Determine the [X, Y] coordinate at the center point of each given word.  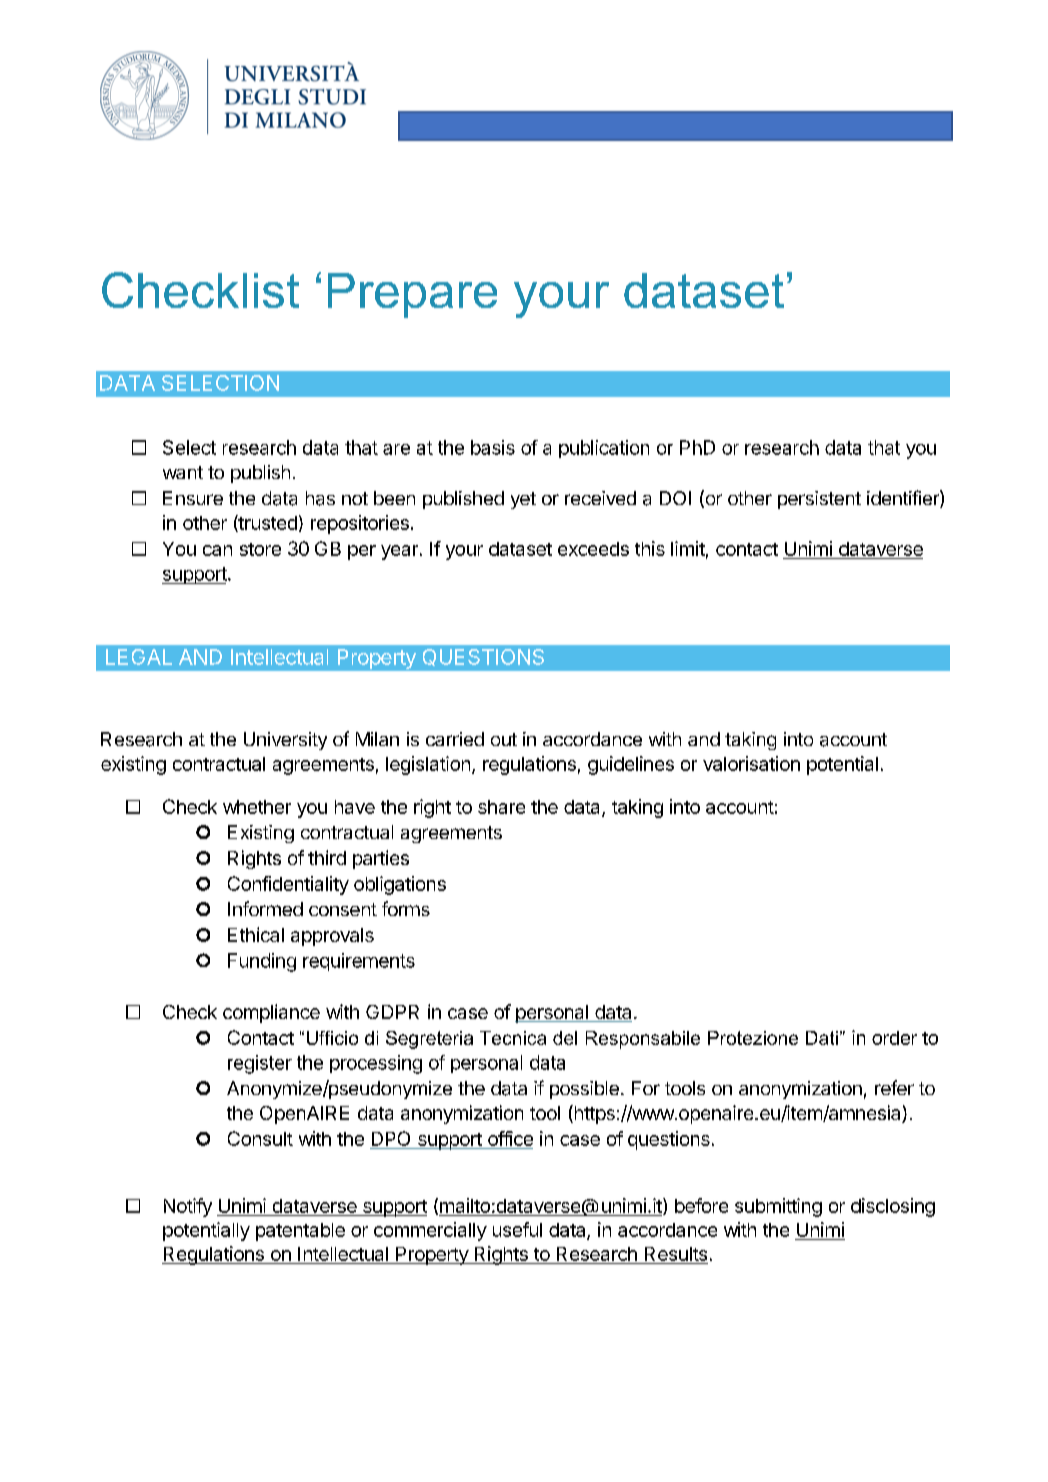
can [217, 550]
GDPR [392, 1012]
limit [688, 548]
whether [257, 807]
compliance [271, 1013]
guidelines [631, 765]
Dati [822, 1038]
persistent [819, 500]
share [501, 807]
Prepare [412, 295]
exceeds [593, 549]
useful [517, 1229]
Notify [188, 1207]
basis [493, 447]
